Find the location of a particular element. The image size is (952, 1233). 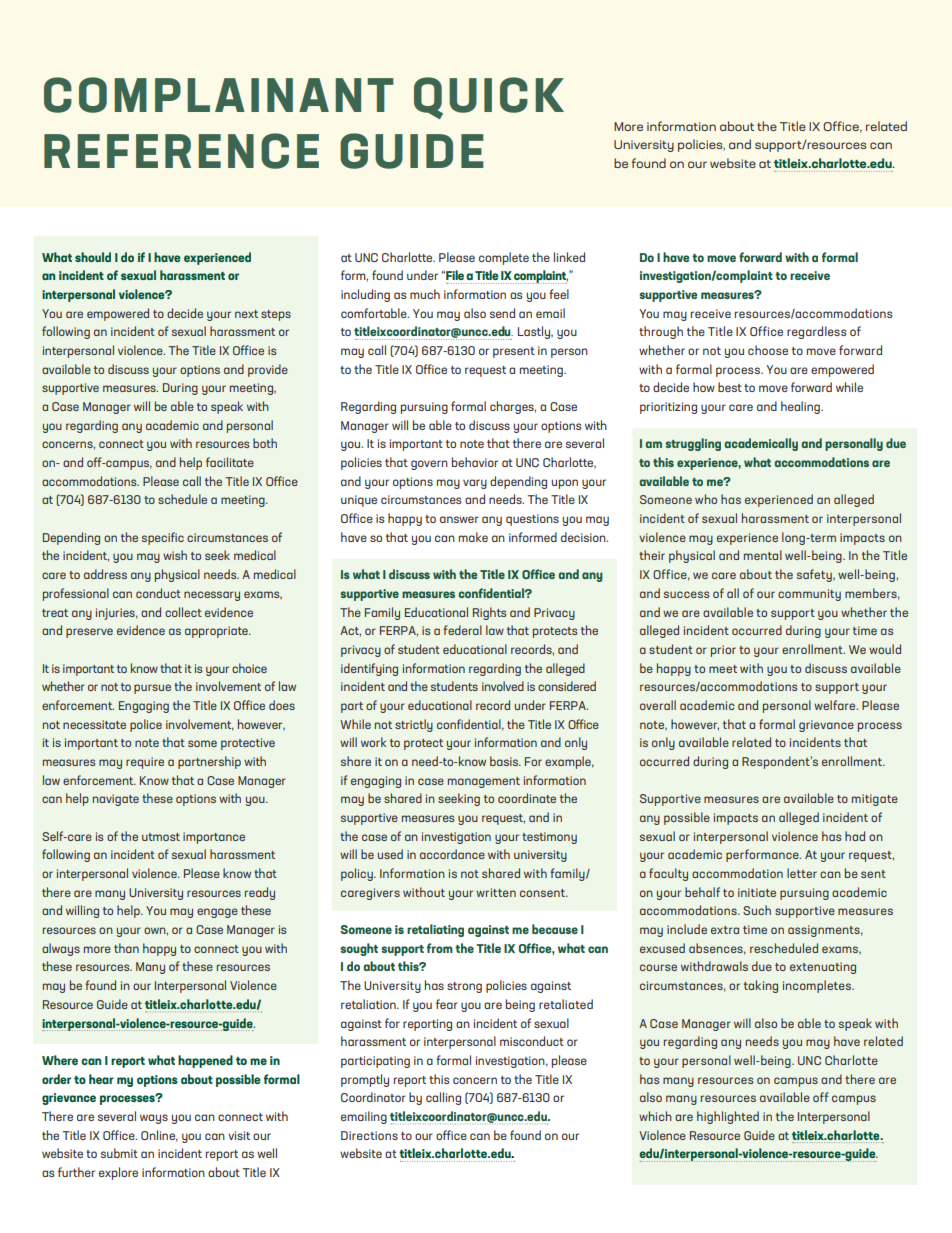

QUICK is located at coordinates (489, 98).
